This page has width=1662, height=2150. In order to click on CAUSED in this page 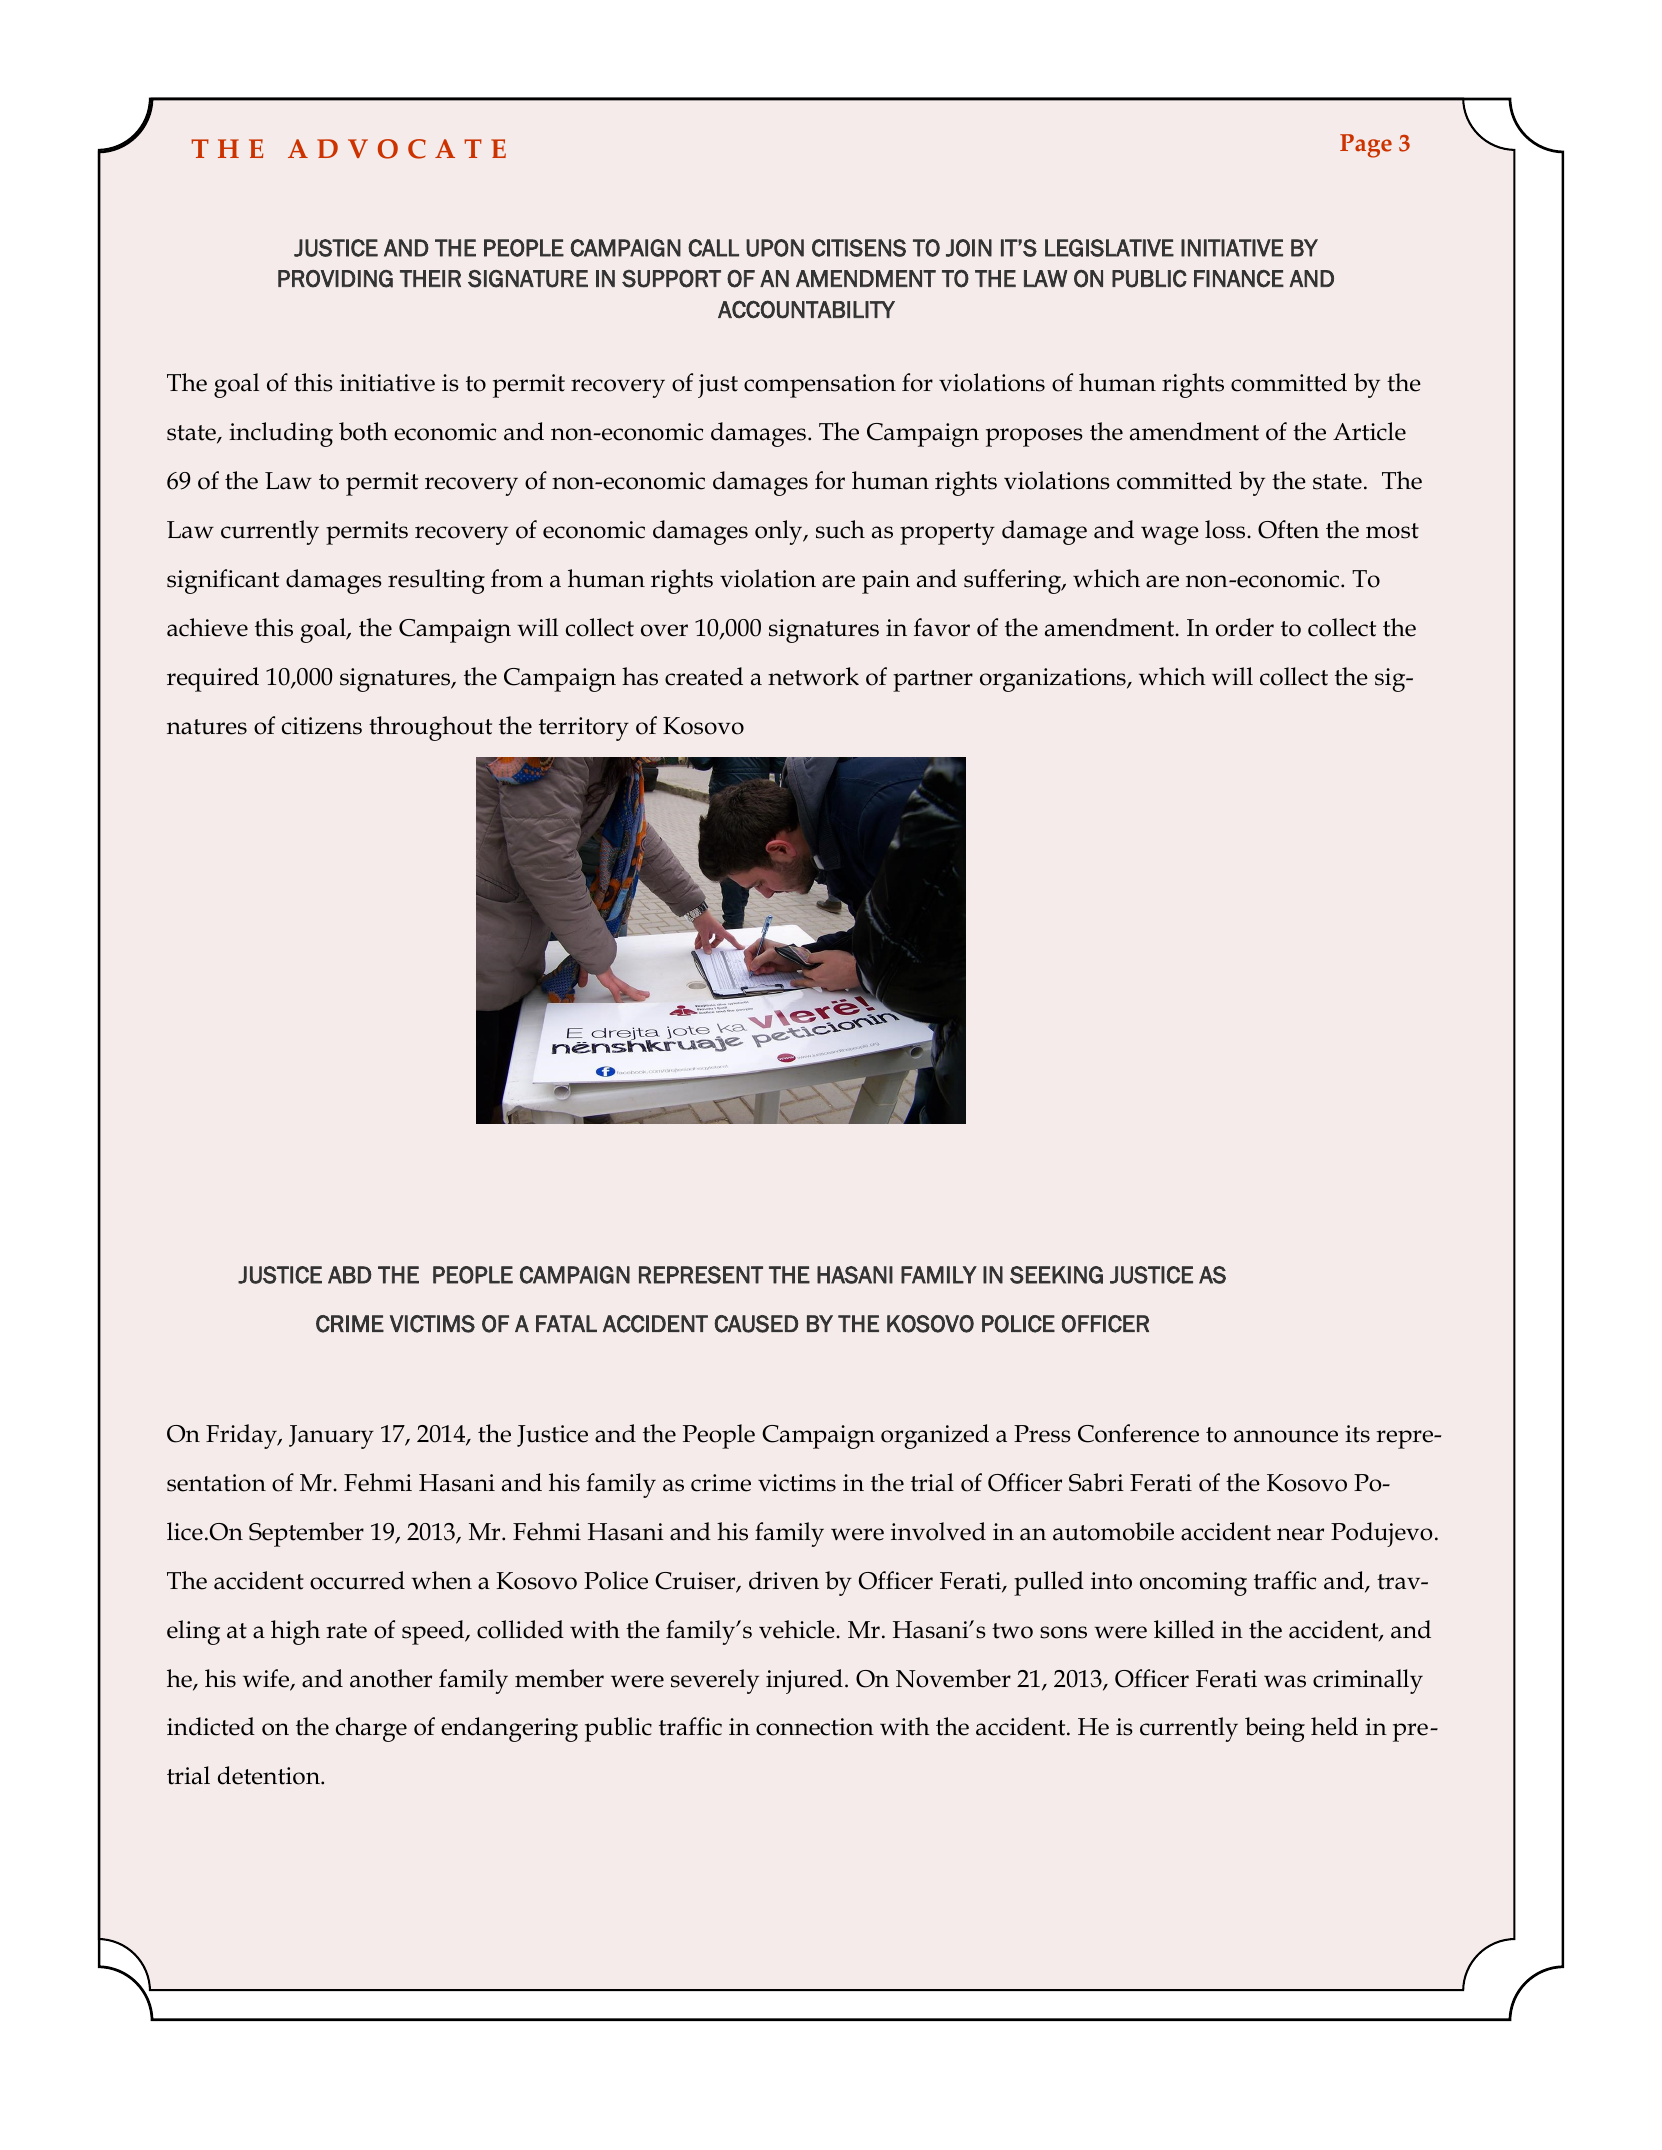, I will do `click(756, 1324)`.
